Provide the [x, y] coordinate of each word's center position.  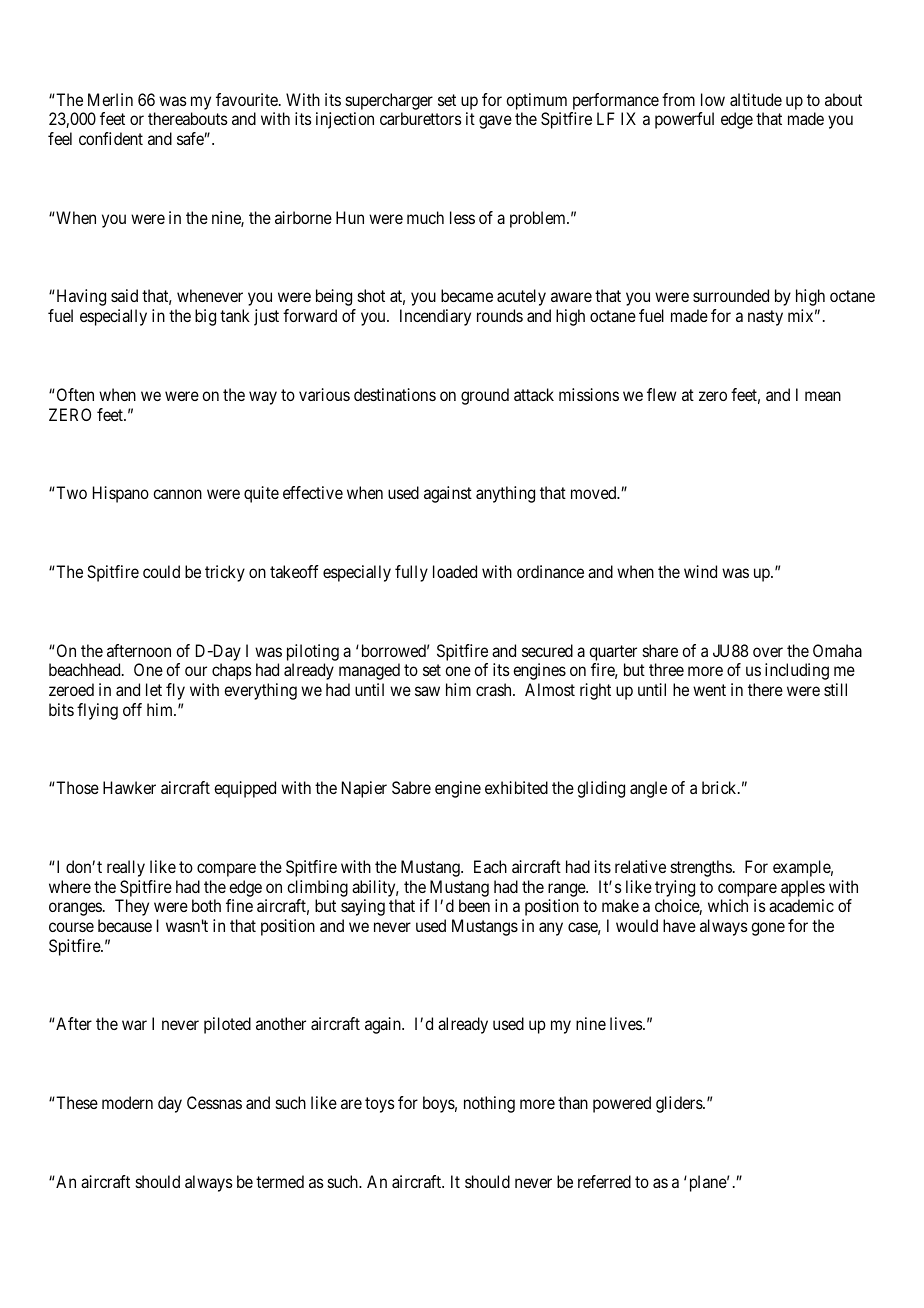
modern [127, 1102]
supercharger [389, 101]
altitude [756, 99]
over [768, 652]
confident [111, 138]
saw [427, 691]
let [154, 689]
